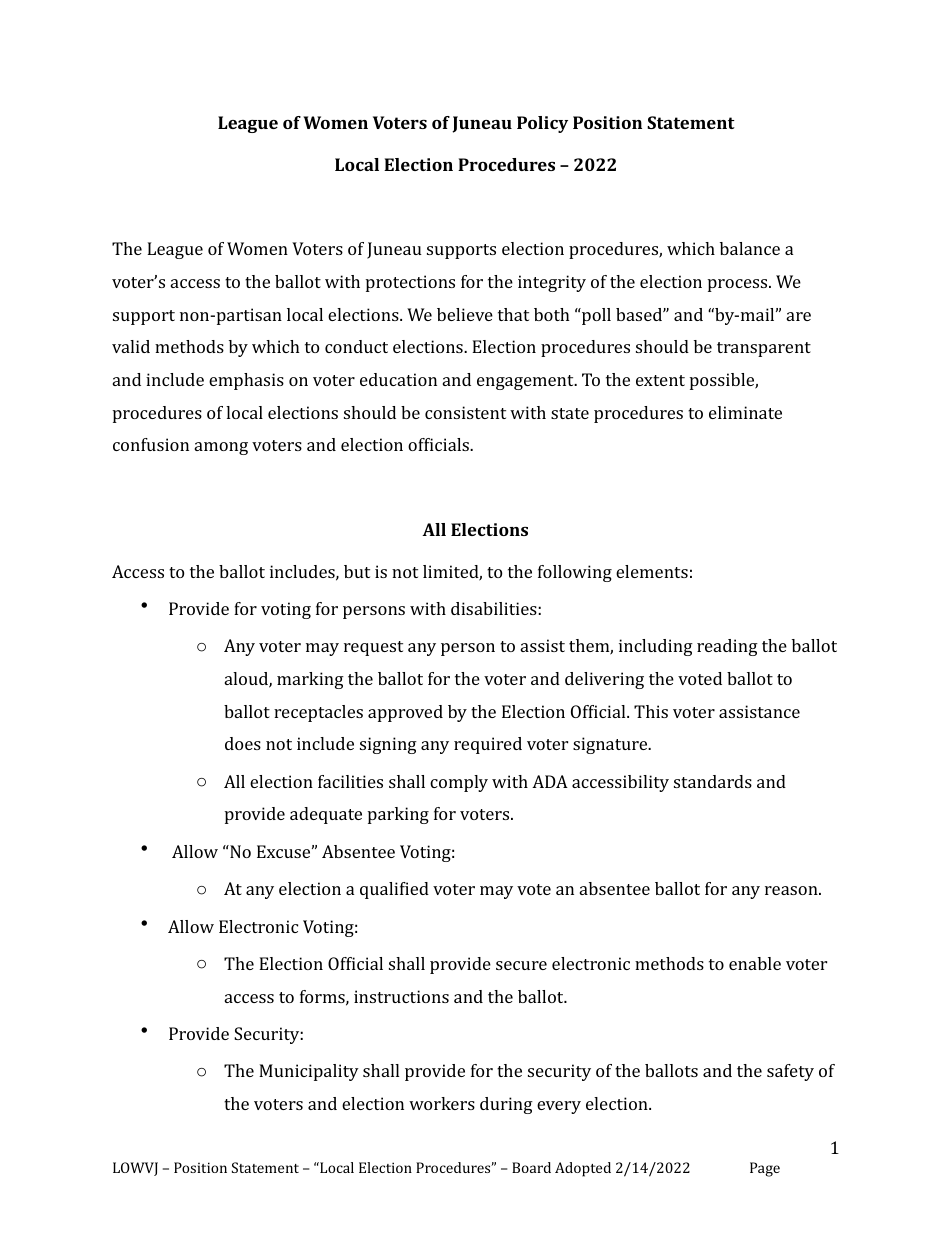 This page has width=952, height=1233. Describe the element at coordinates (745, 412) in the page. I see `eliminate` at that location.
